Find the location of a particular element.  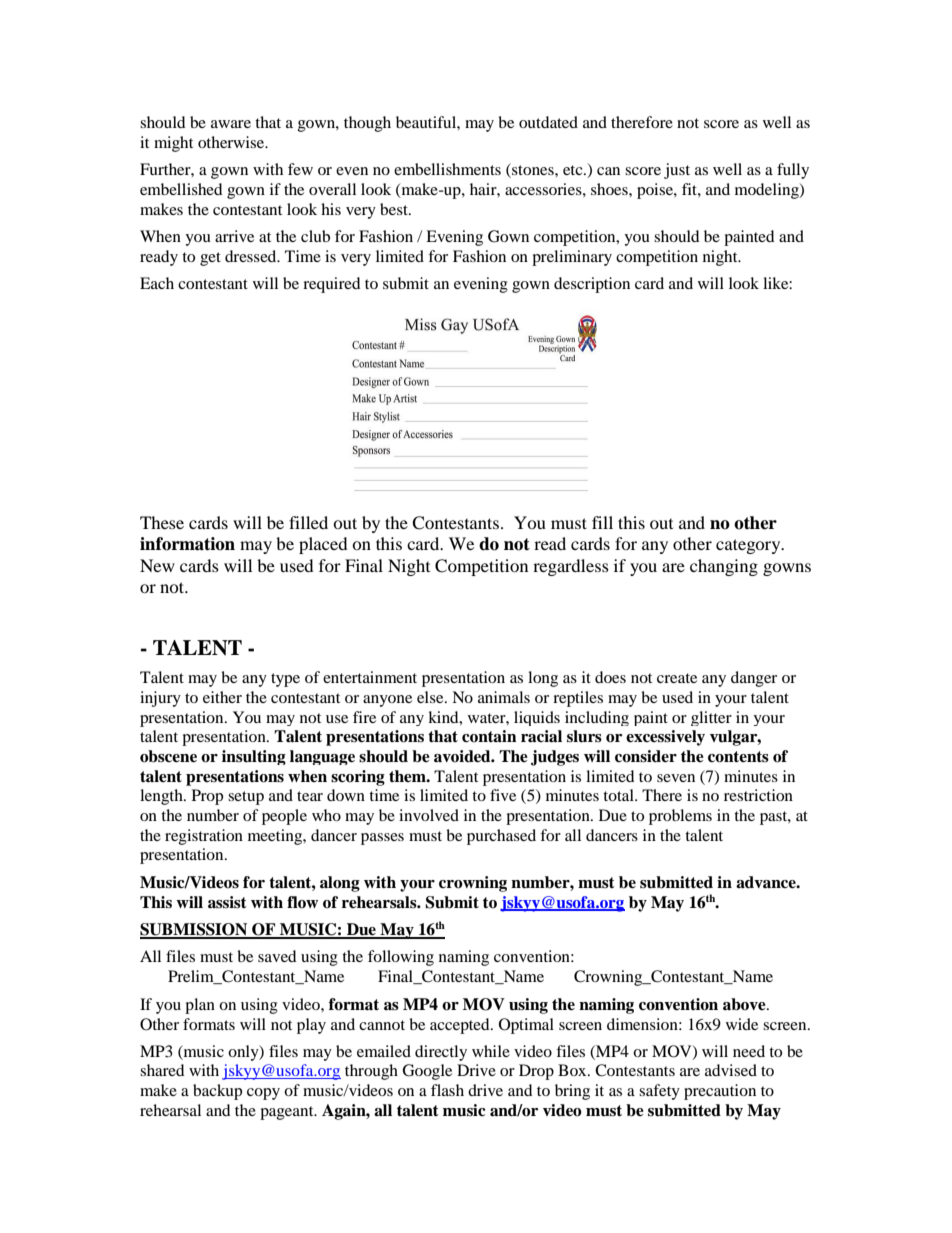

flash is located at coordinates (447, 1090).
